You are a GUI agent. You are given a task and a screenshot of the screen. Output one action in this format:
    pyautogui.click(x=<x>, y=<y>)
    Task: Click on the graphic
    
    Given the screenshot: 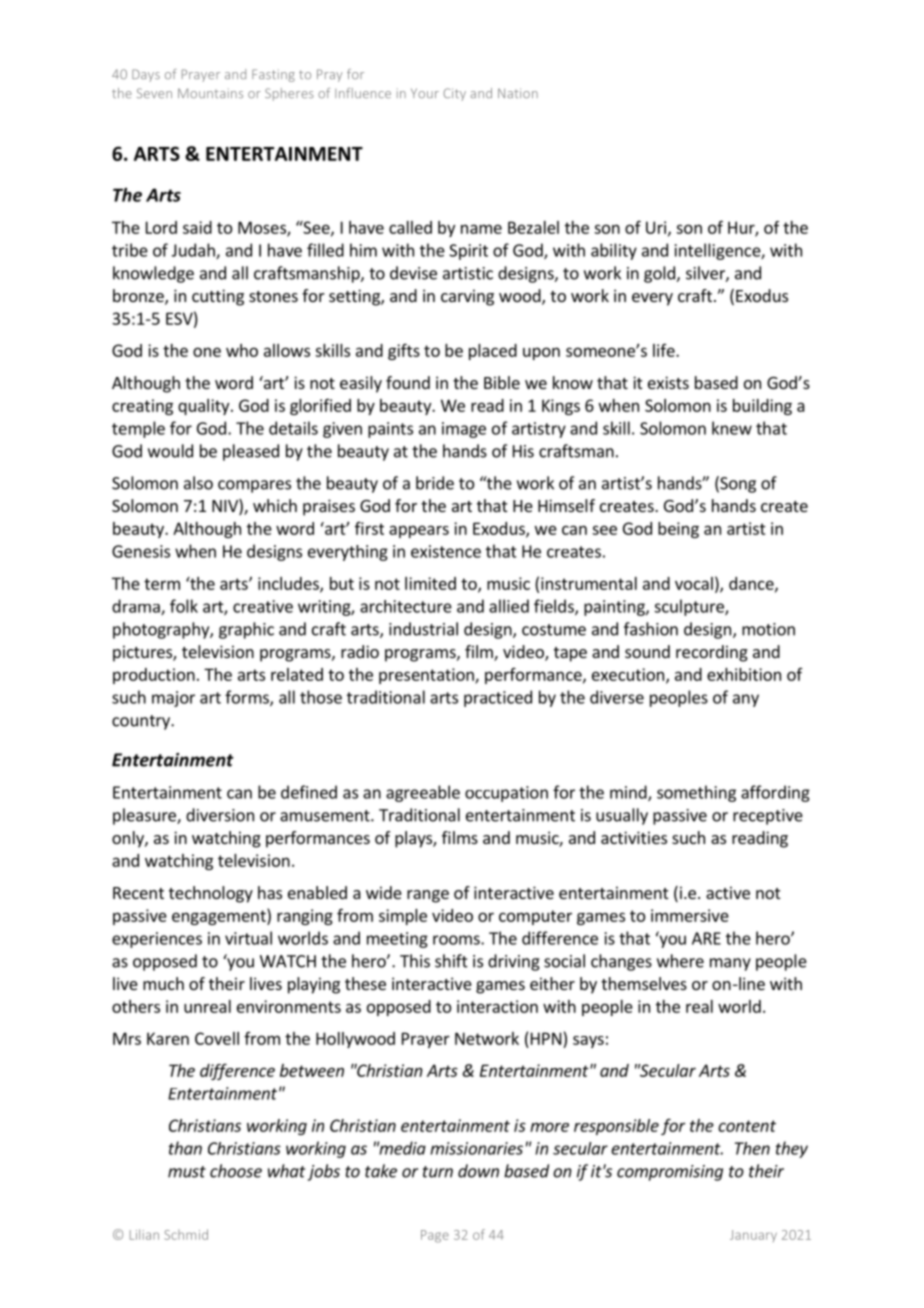 What is the action you would take?
    pyautogui.click(x=246, y=630)
